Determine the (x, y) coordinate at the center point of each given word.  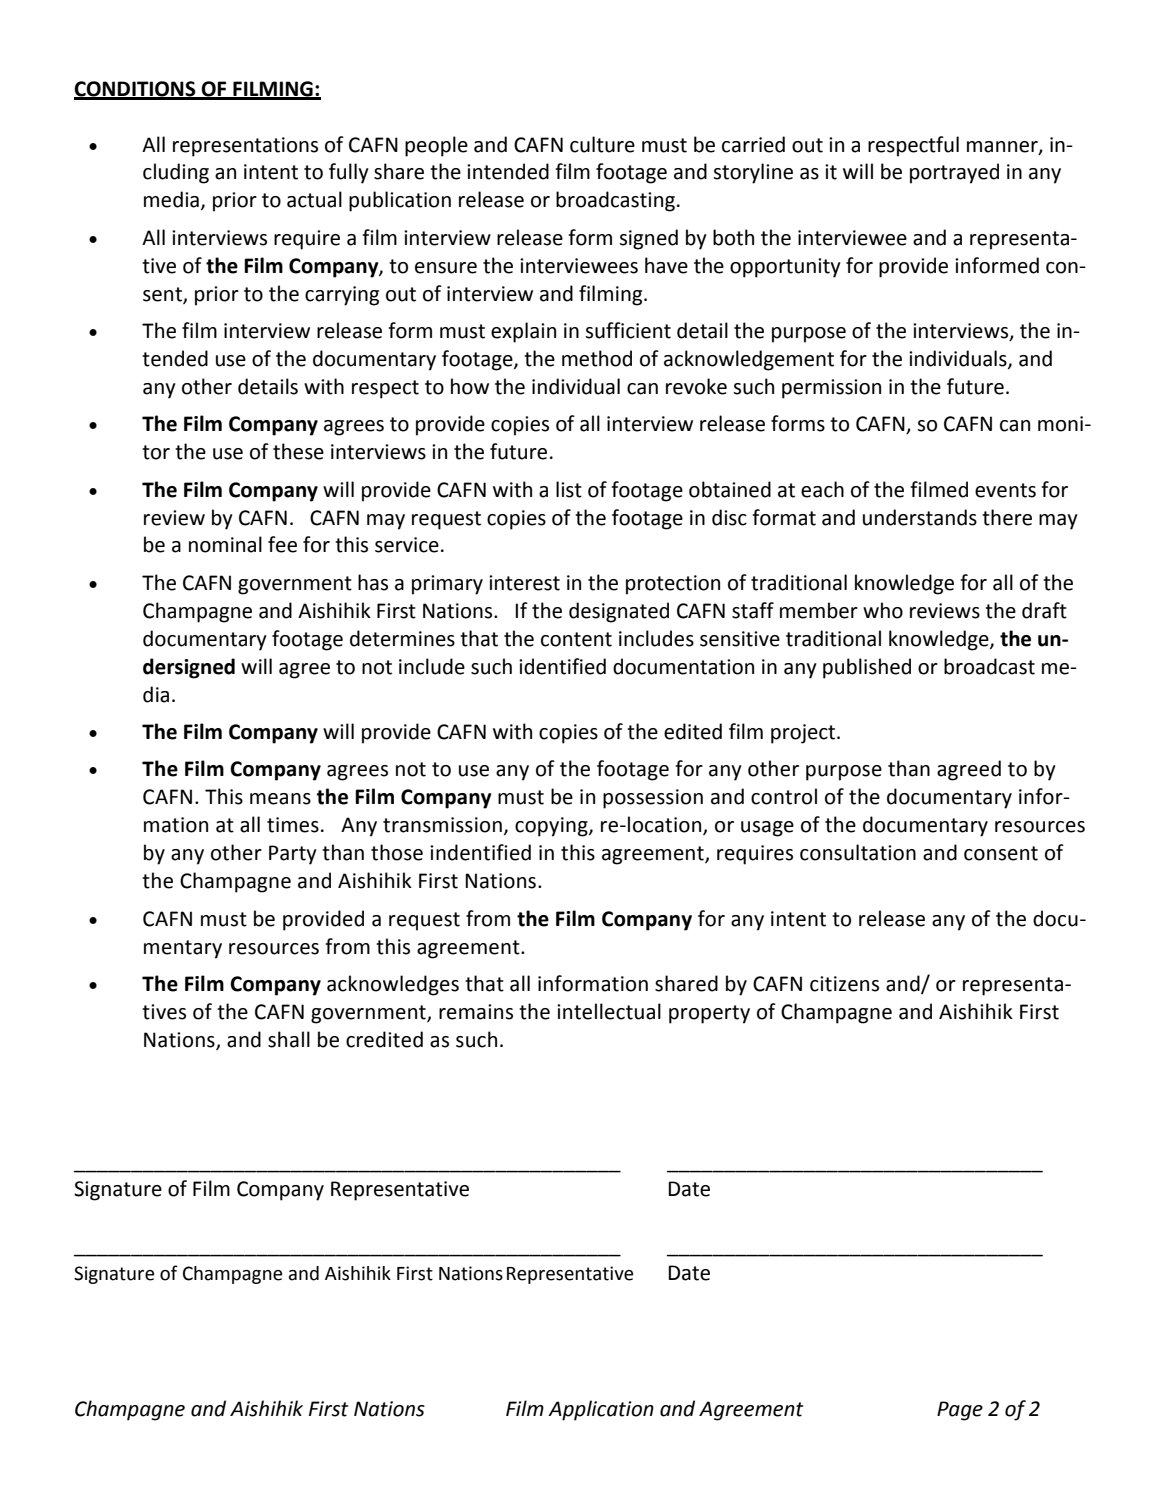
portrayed (954, 173)
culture (602, 144)
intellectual (609, 1011)
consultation (858, 852)
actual (314, 199)
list (569, 489)
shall (289, 1039)
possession (653, 799)
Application (601, 1410)
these (298, 451)
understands (920, 517)
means (280, 799)
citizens (844, 984)
